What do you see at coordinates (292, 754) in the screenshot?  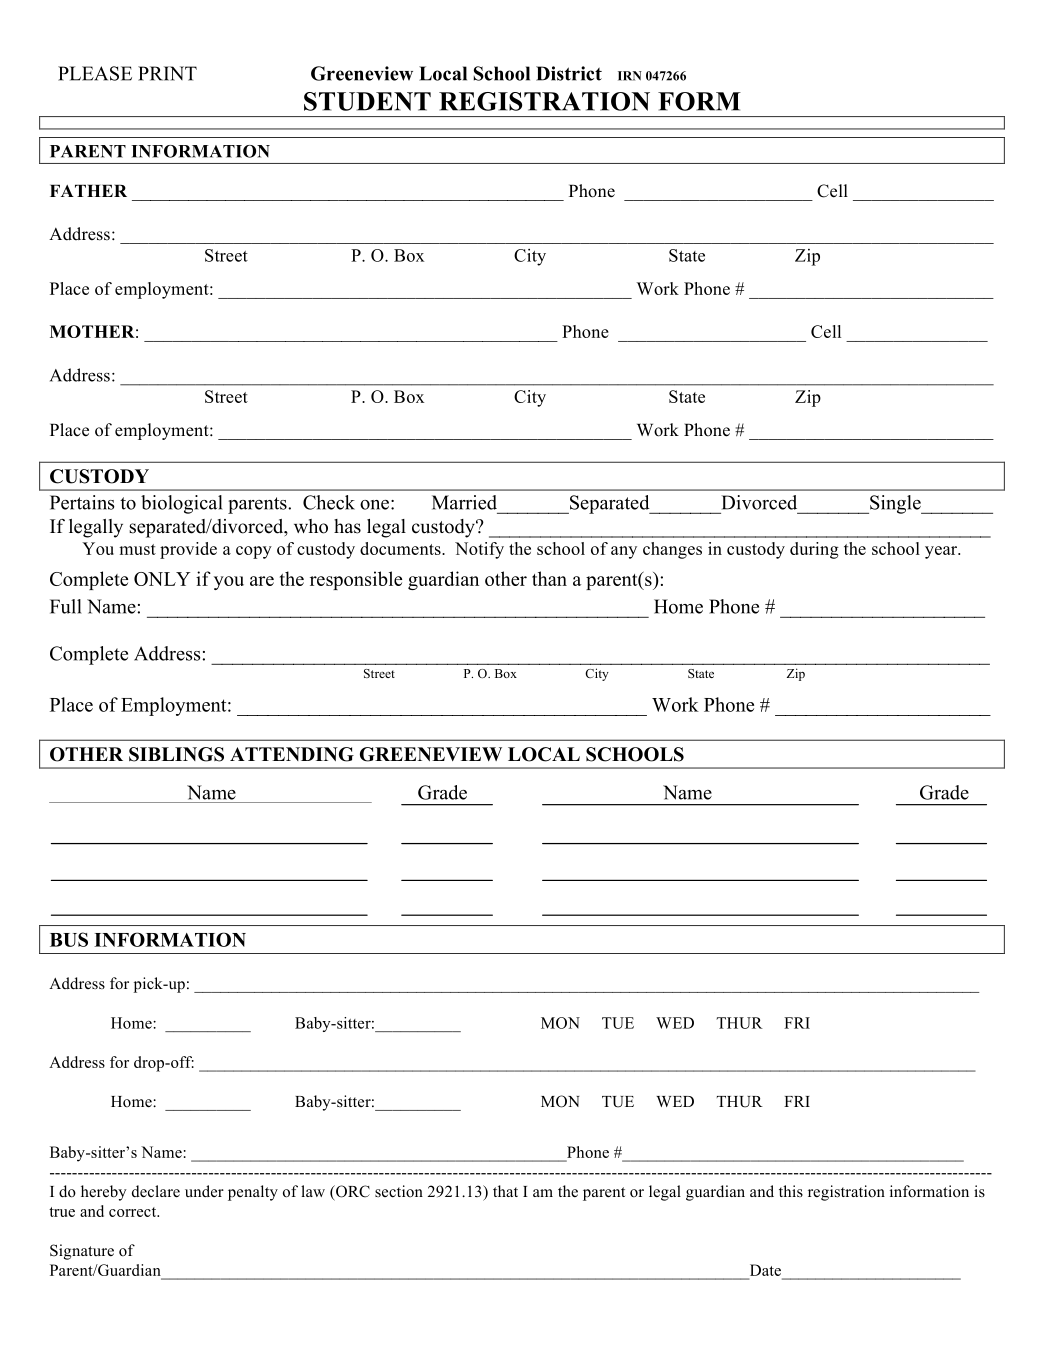 I see `ATTENDING` at bounding box center [292, 754].
